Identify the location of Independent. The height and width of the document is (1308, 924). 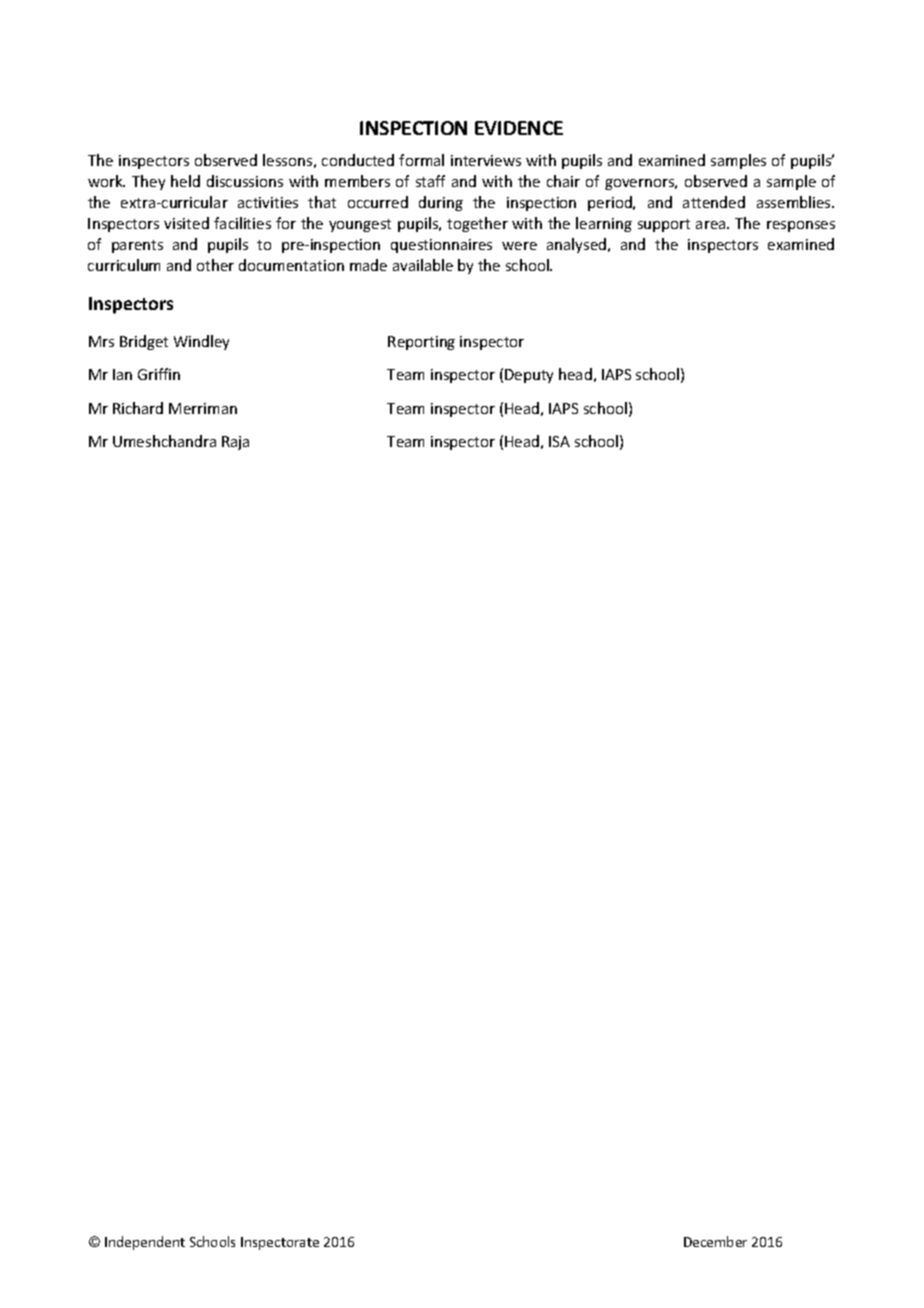
(145, 1243).
